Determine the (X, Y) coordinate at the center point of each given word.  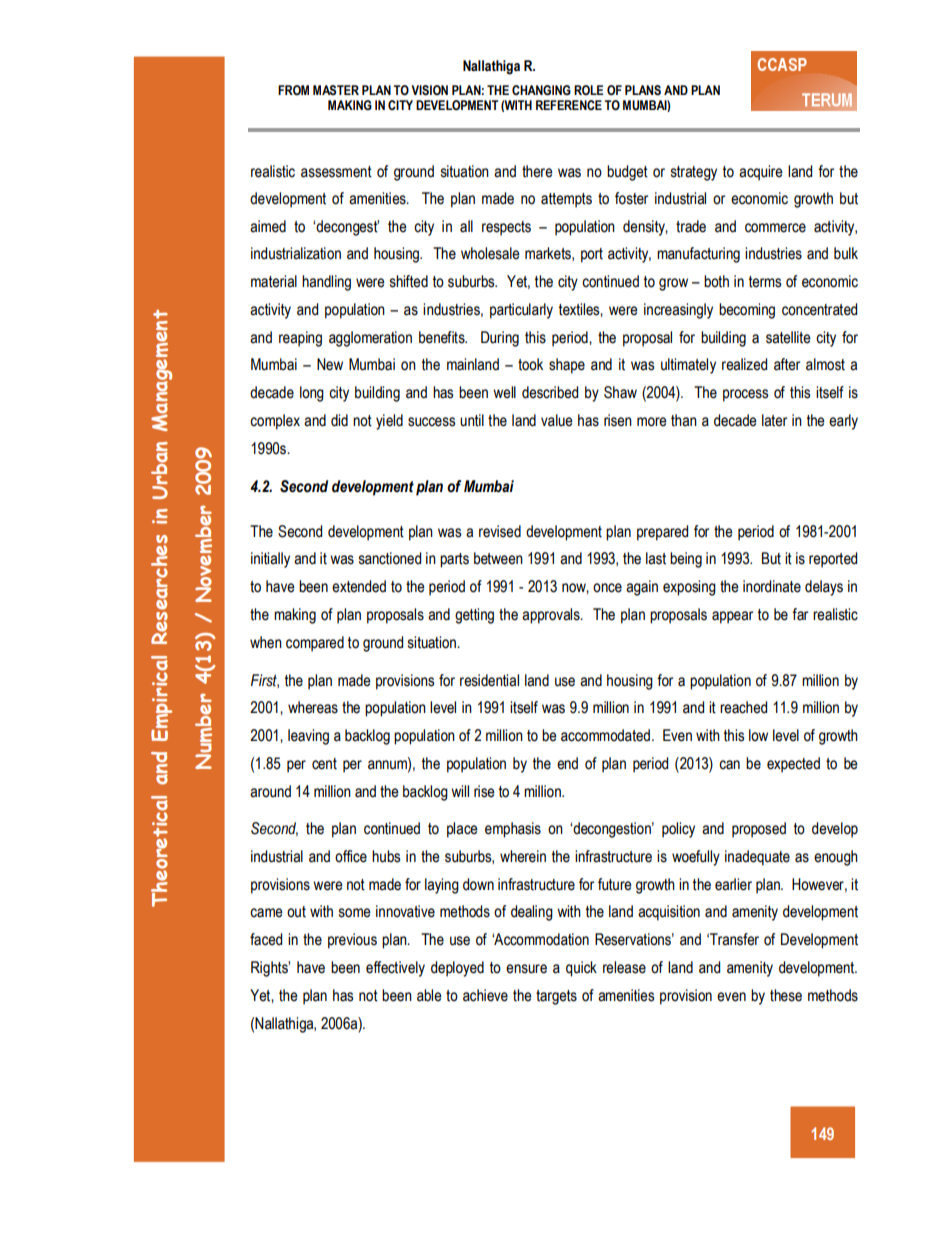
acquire (761, 173)
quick (581, 969)
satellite (788, 337)
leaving (308, 737)
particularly (521, 311)
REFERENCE (569, 105)
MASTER (336, 90)
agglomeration (370, 339)
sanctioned (390, 558)
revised (500, 531)
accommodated (605, 735)
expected (793, 765)
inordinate (772, 586)
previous (352, 941)
